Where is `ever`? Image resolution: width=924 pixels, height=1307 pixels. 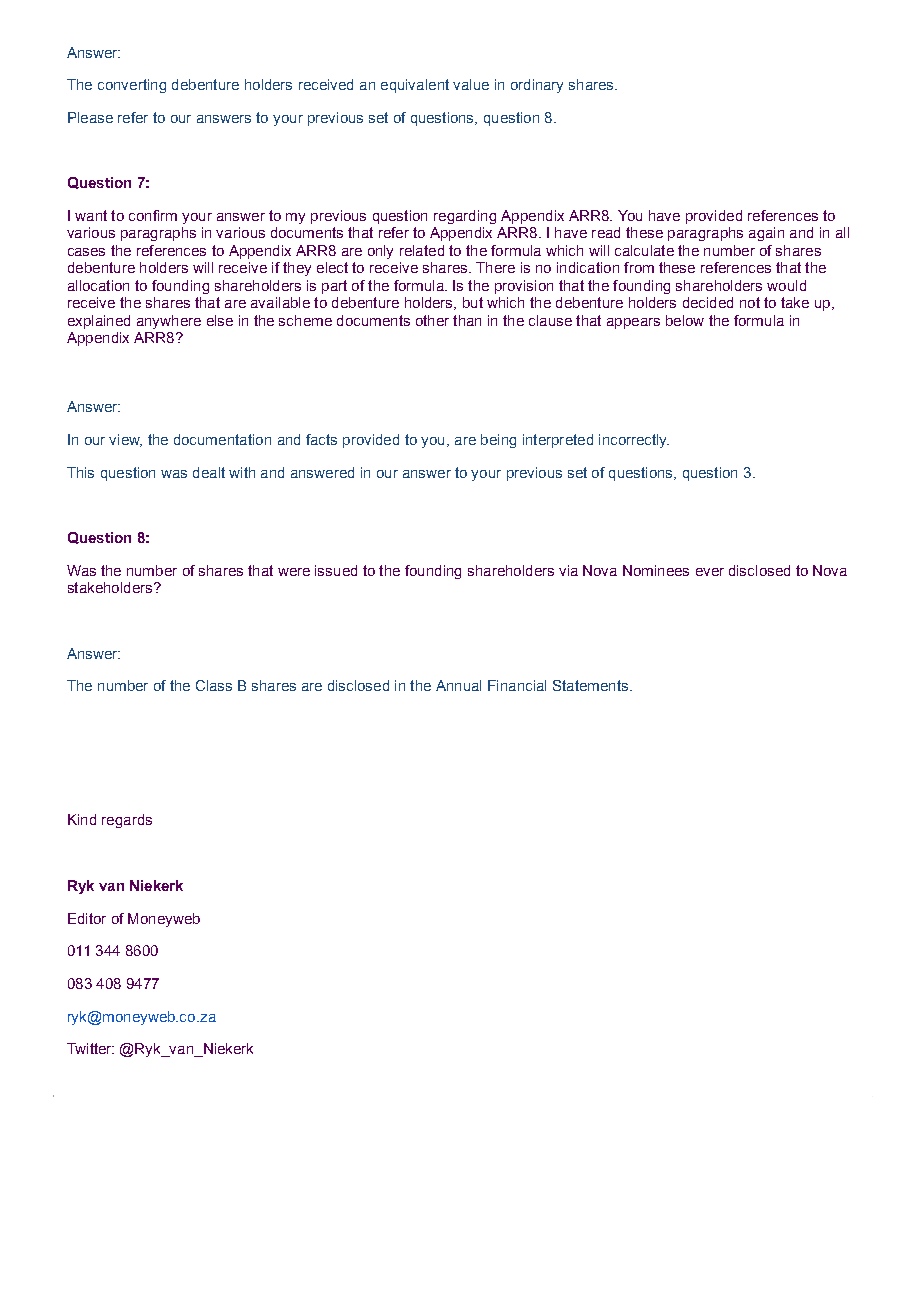
ever is located at coordinates (710, 572).
